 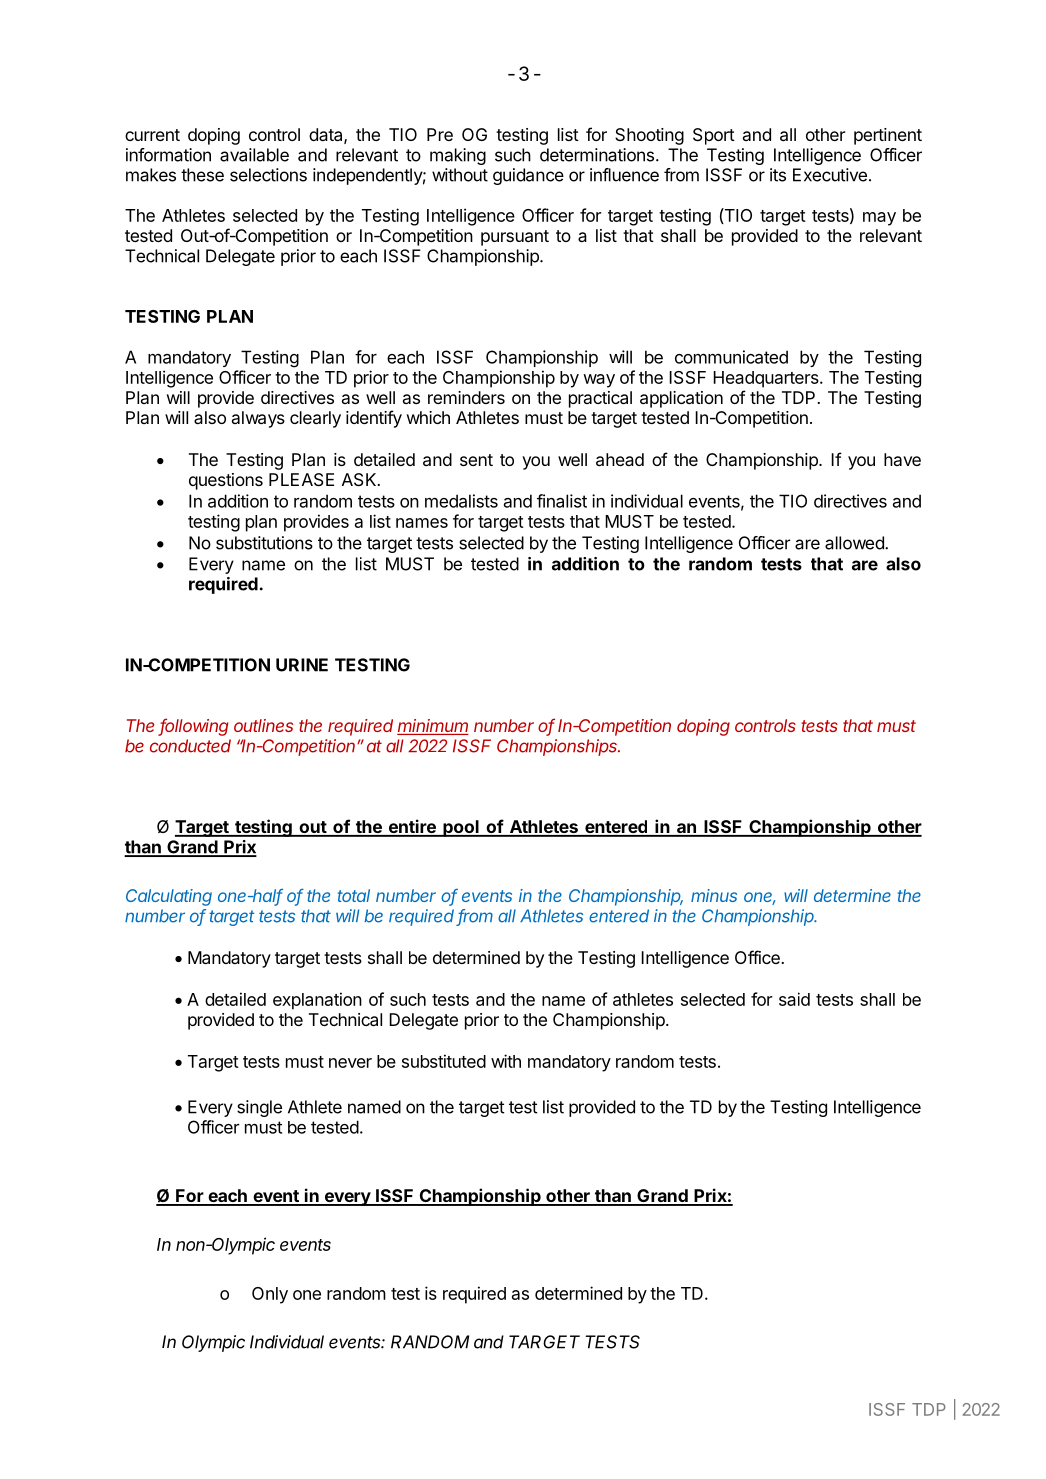 I want to click on outlines, so click(x=263, y=725).
